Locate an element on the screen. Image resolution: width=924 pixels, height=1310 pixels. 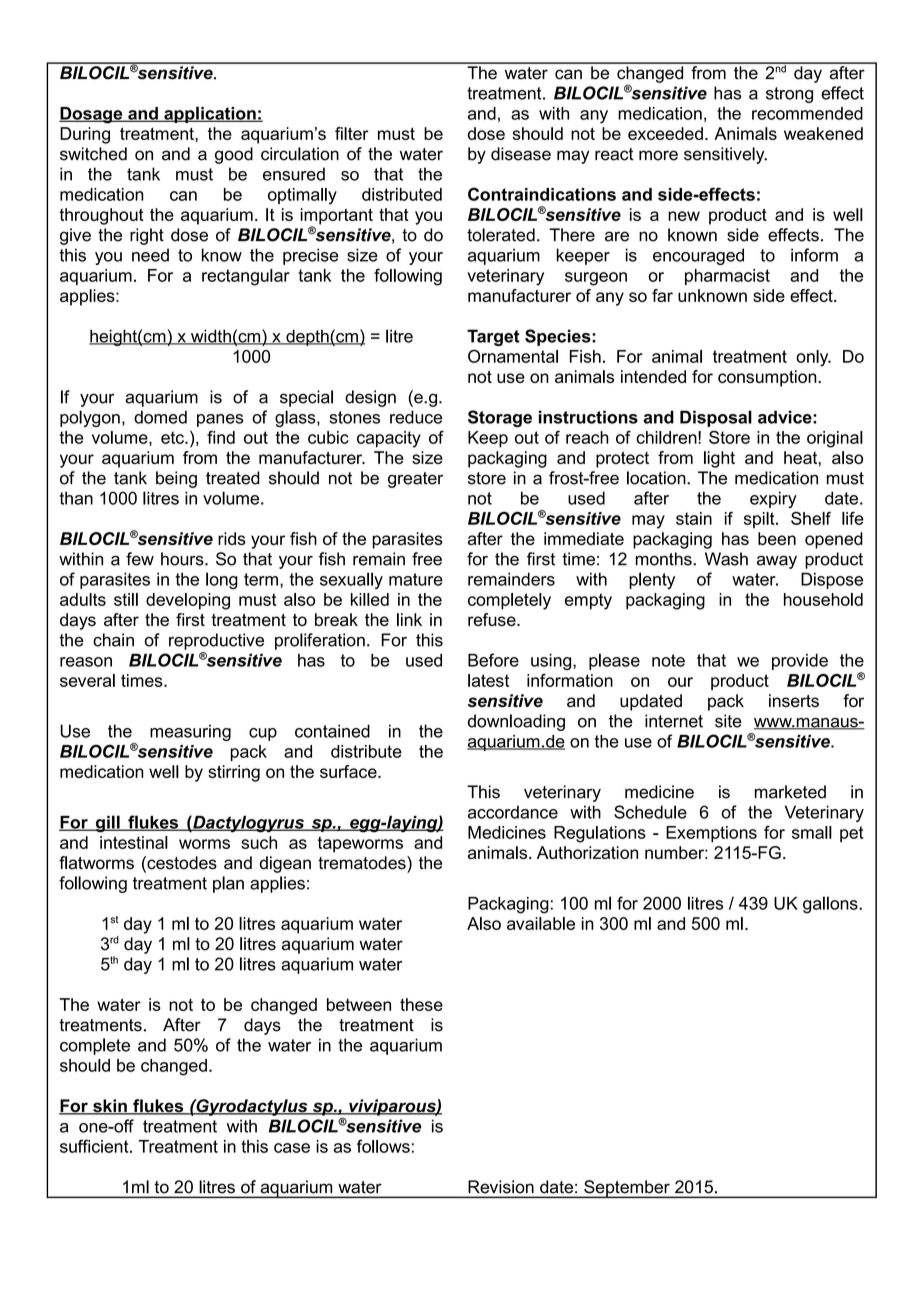
accordance is located at coordinates (513, 812).
